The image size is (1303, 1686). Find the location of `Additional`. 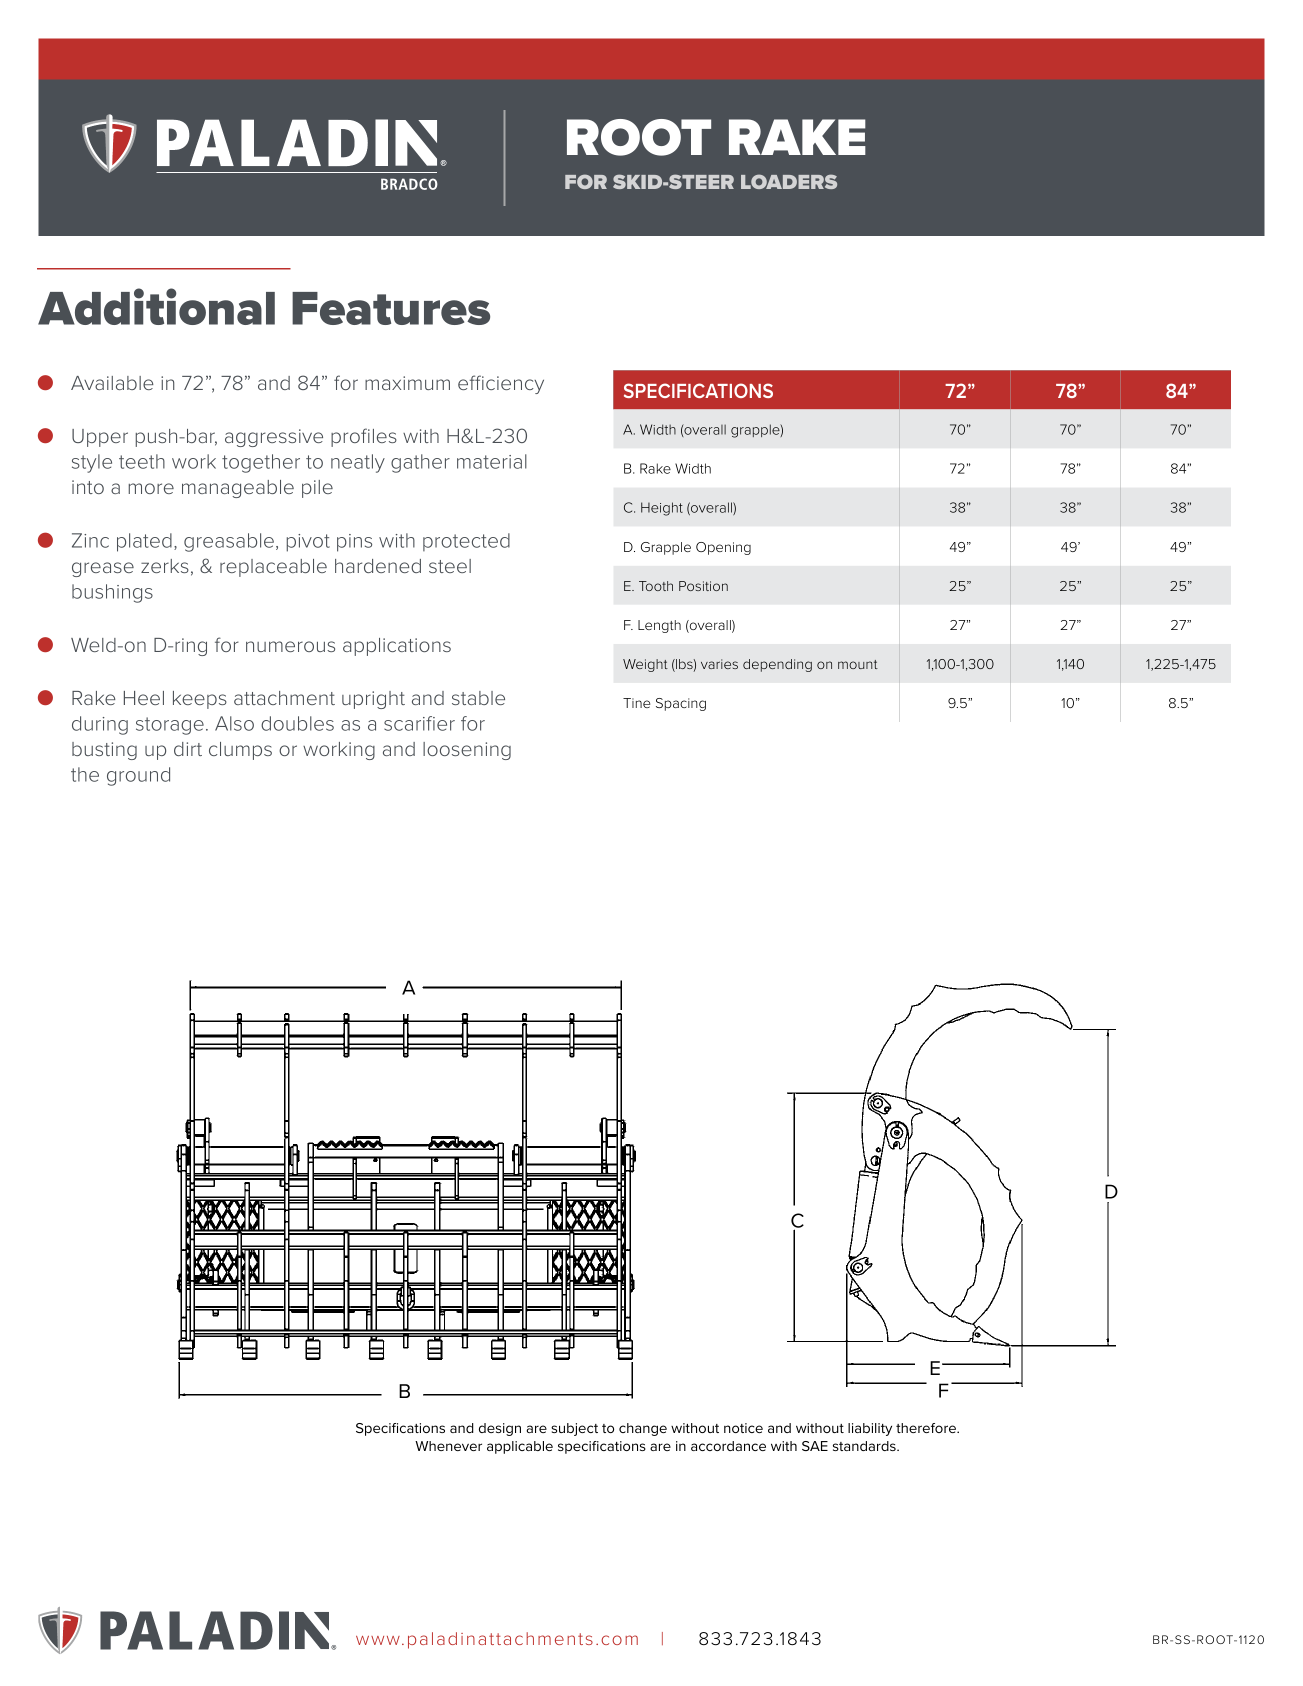

Additional is located at coordinates (156, 306).
